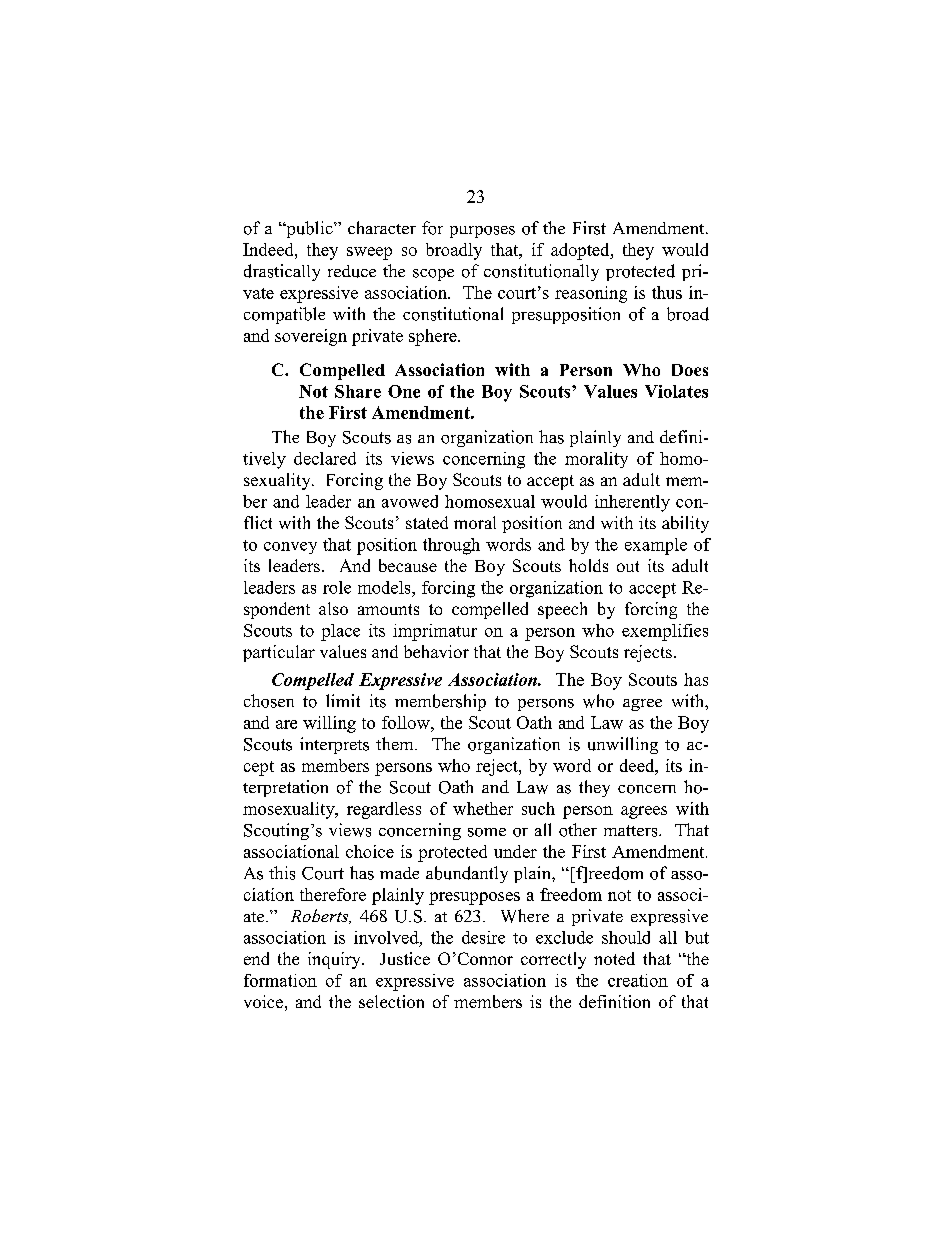 This screenshot has height=1233, width=952. Describe the element at coordinates (632, 831) in the screenshot. I see `matters` at that location.
